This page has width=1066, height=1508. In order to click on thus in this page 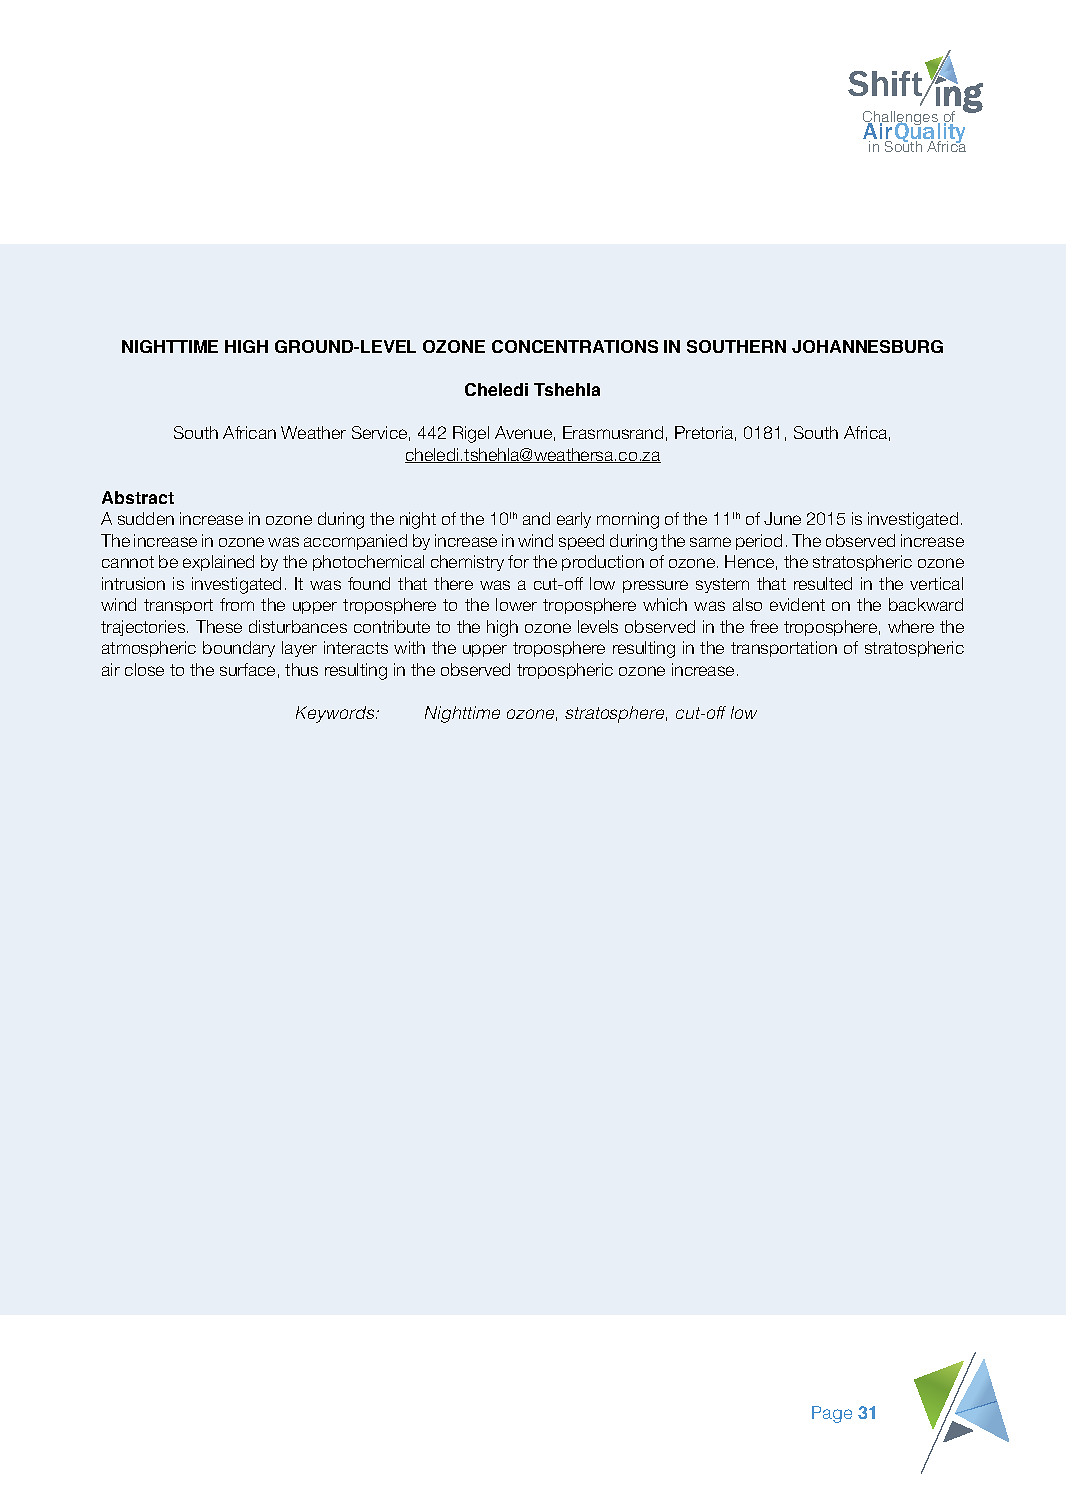, I will do `click(301, 669)`.
